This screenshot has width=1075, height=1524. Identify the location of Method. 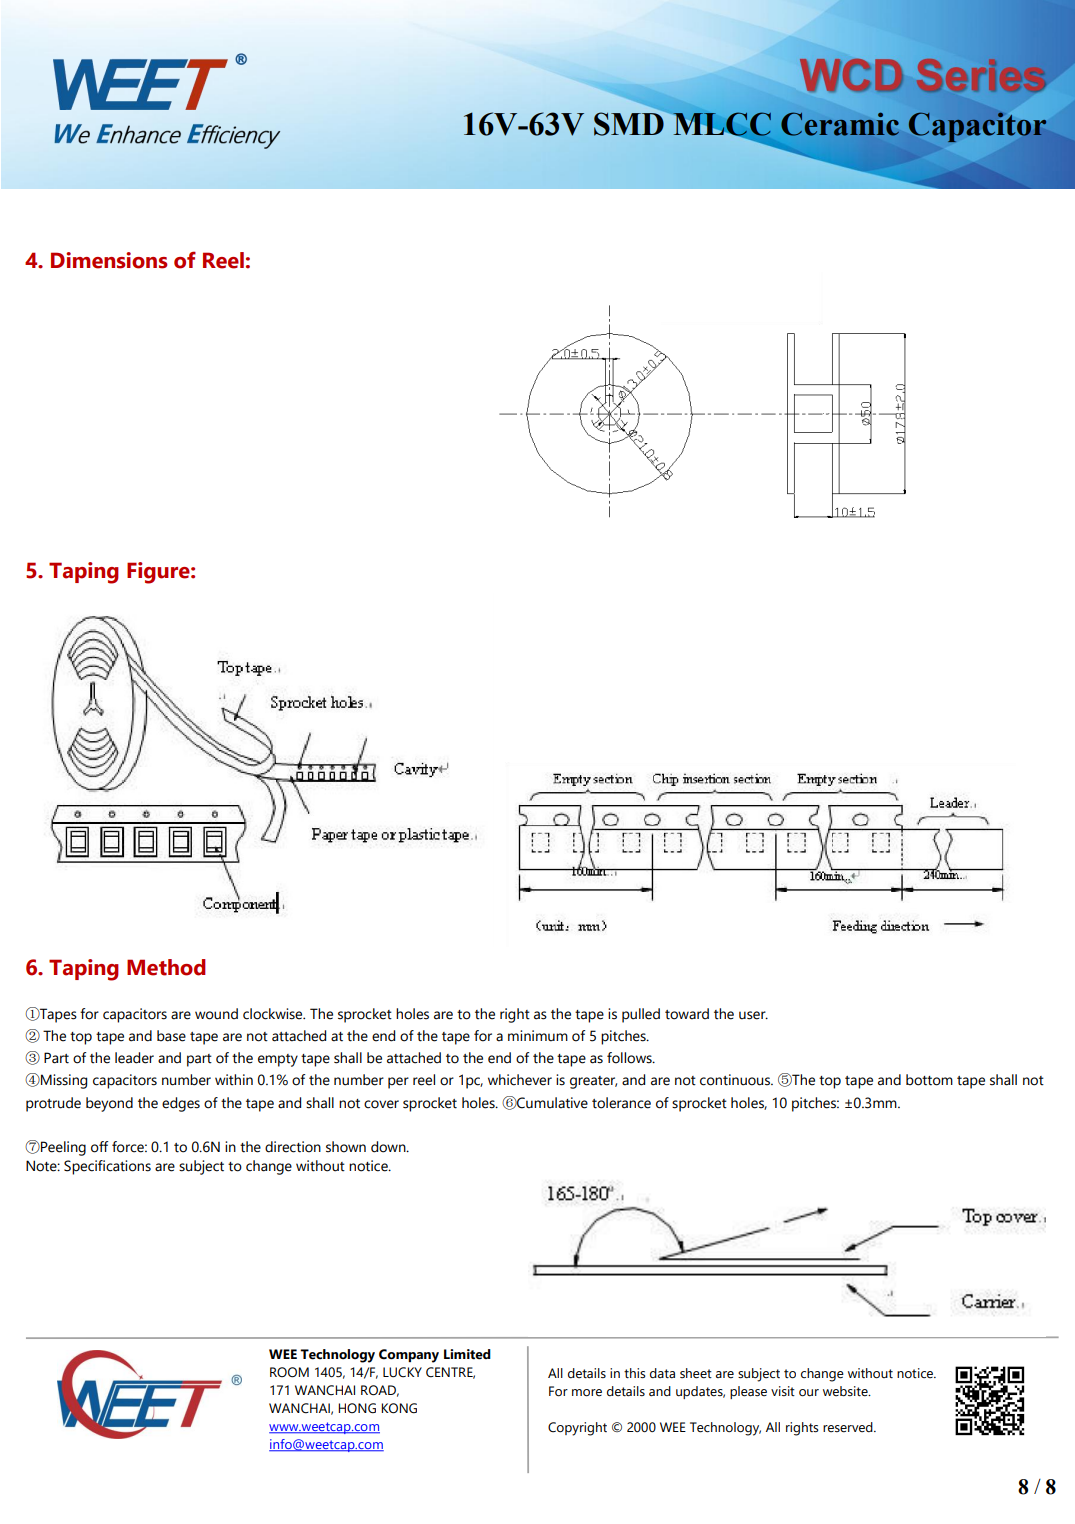
(166, 967).
